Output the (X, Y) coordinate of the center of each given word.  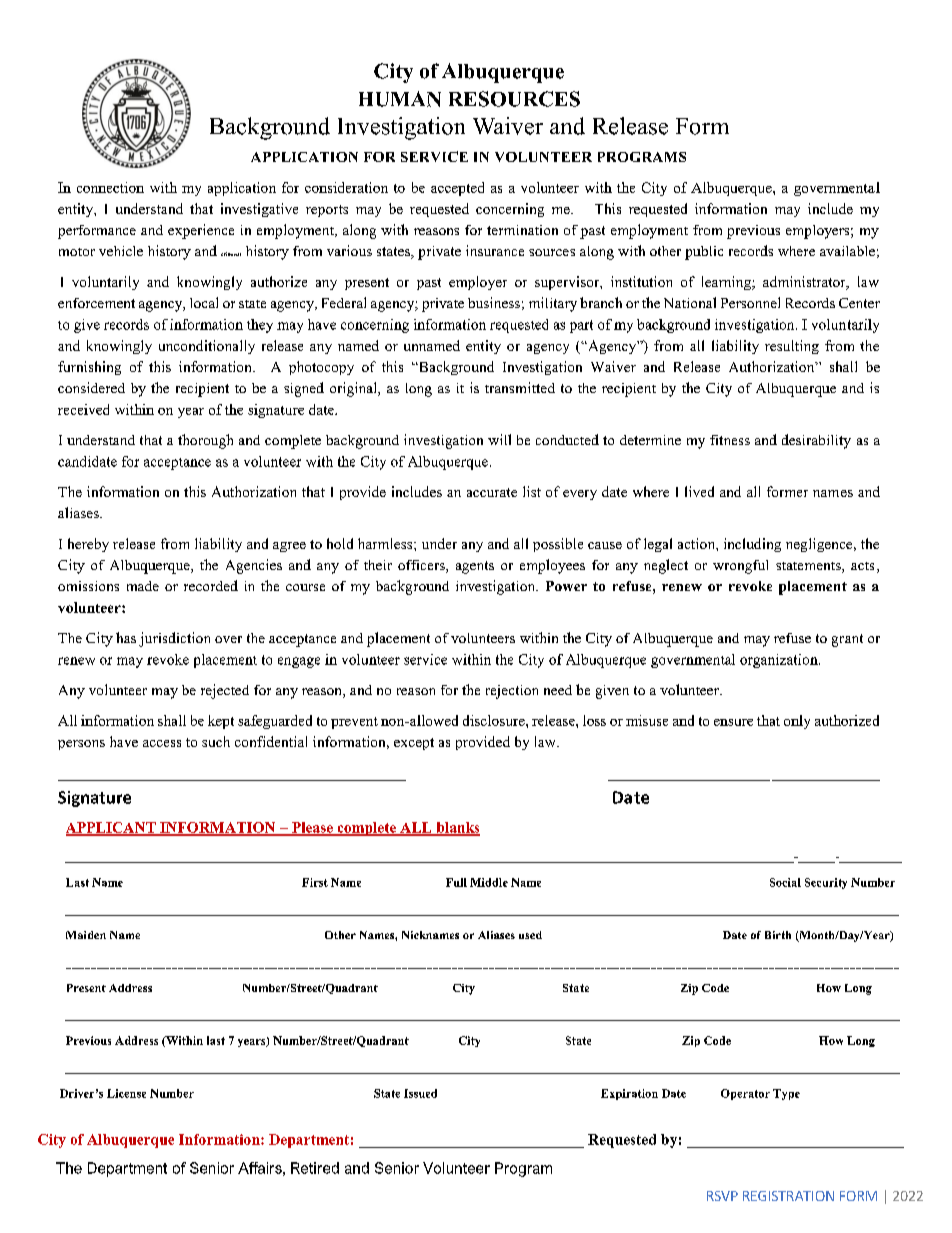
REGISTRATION (788, 1196)
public (704, 253)
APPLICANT (112, 828)
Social (785, 882)
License (126, 1093)
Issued (420, 1093)
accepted (457, 189)
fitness (730, 440)
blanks (457, 828)
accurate (492, 492)
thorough (205, 441)
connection (110, 187)
